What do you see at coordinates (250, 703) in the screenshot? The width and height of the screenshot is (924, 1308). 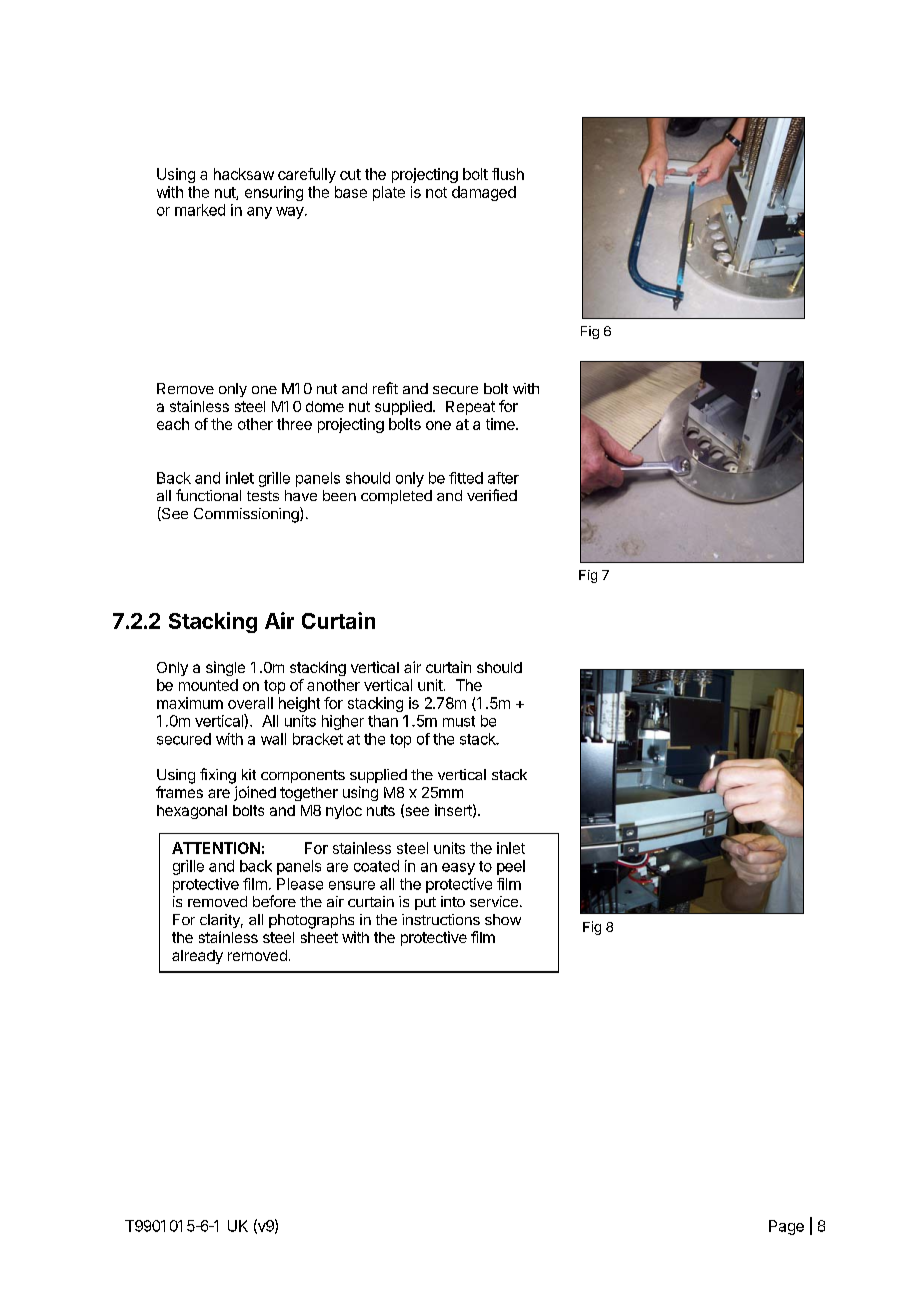 I see `overall` at bounding box center [250, 703].
